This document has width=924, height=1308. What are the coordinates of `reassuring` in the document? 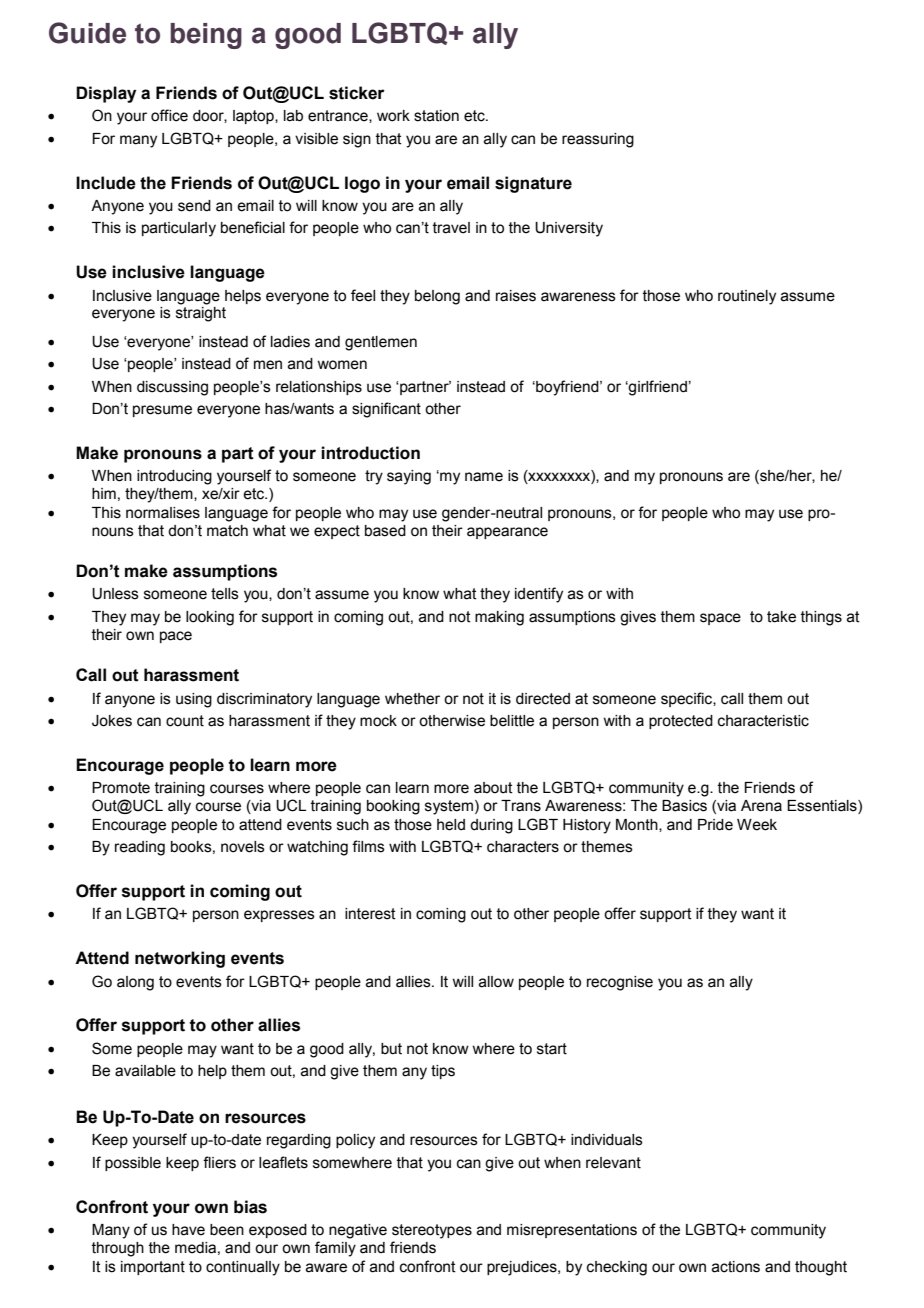 It's located at (598, 140).
